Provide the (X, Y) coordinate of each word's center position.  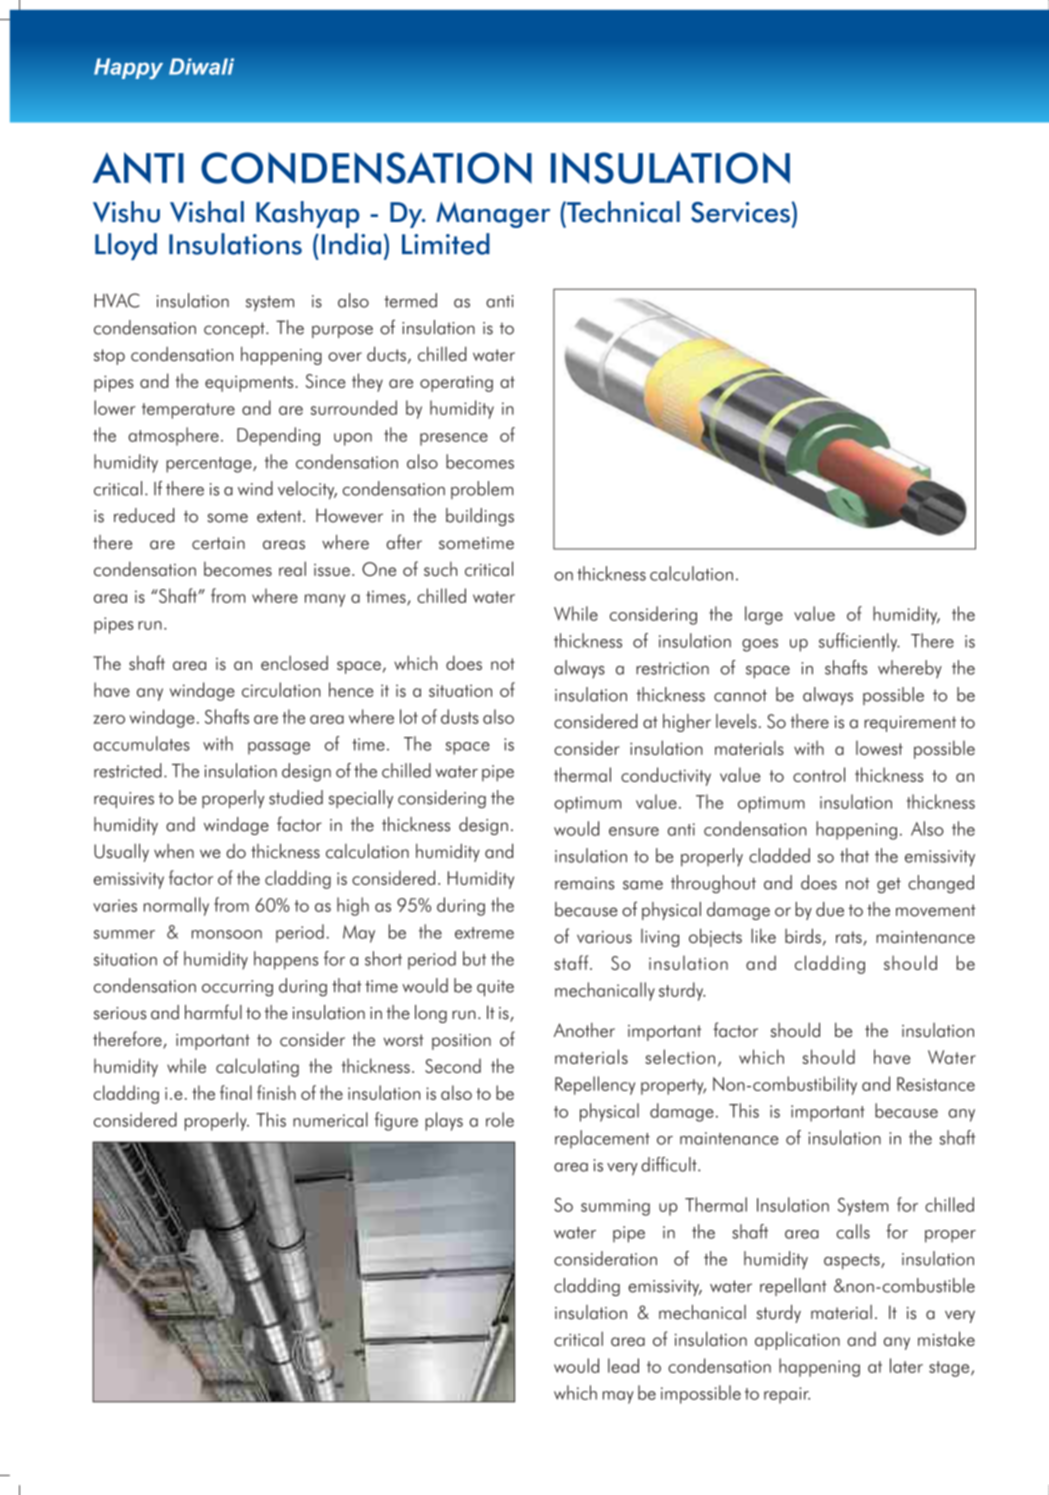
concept (235, 330)
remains (584, 883)
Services (741, 212)
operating (456, 383)
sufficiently (859, 642)
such (440, 568)
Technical (622, 212)
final (236, 1092)
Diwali (201, 66)
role (500, 1119)
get (889, 885)
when (174, 851)
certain (218, 543)
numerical (330, 1119)
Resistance (936, 1084)
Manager (493, 215)
